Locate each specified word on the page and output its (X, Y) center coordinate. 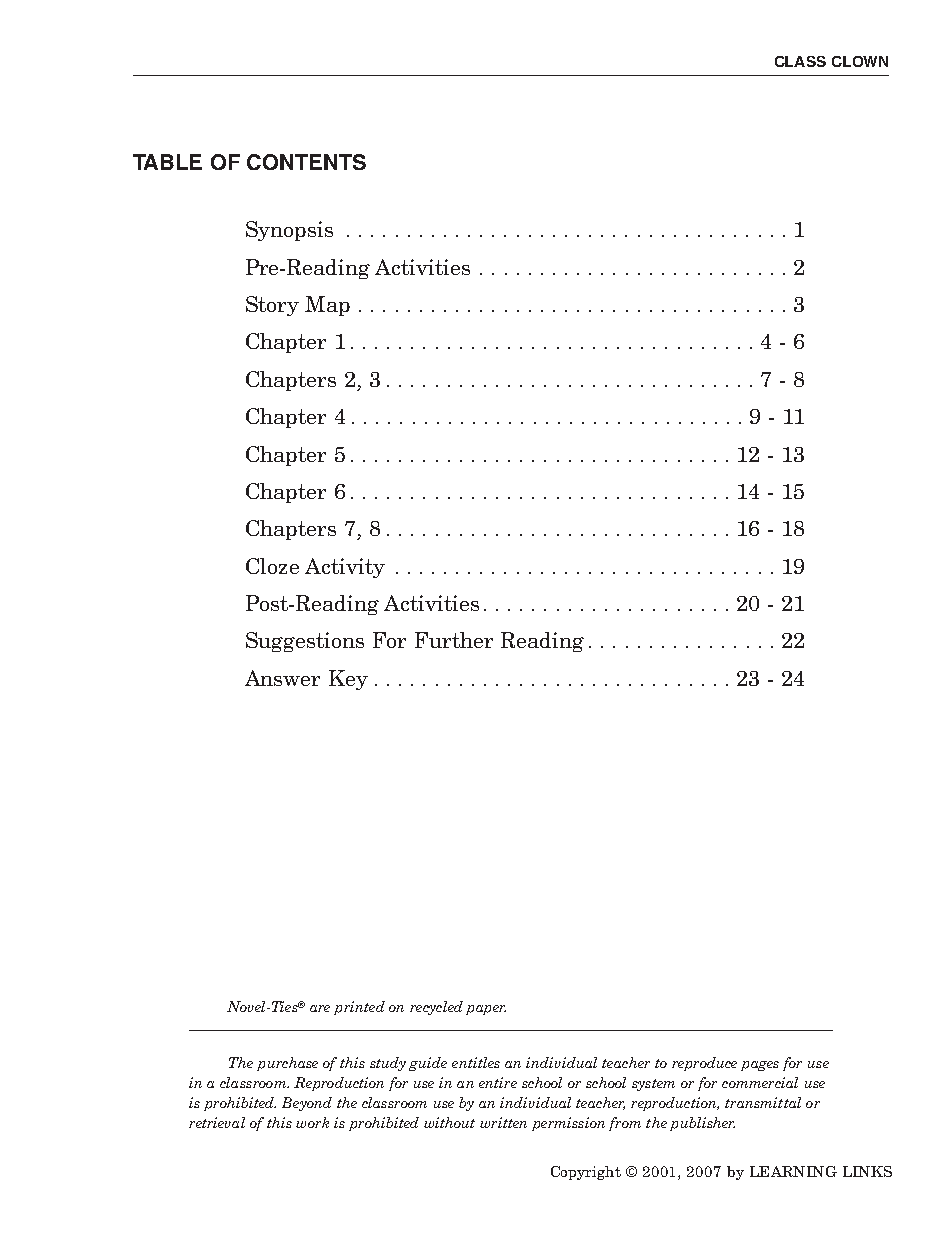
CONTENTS (306, 162)
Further (454, 640)
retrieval (217, 1122)
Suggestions (305, 642)
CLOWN (860, 61)
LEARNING (793, 1171)
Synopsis (289, 231)
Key (348, 680)
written (503, 1122)
